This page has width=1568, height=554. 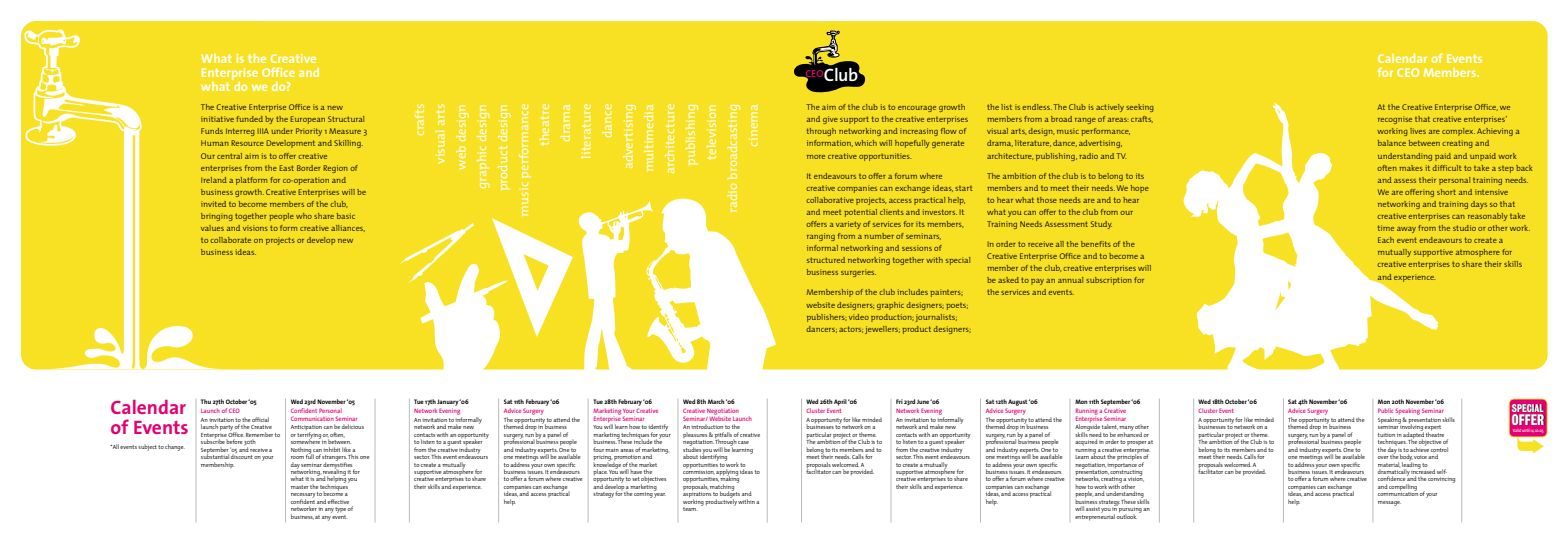 What do you see at coordinates (1395, 120) in the page?
I see `recognise` at bounding box center [1395, 120].
